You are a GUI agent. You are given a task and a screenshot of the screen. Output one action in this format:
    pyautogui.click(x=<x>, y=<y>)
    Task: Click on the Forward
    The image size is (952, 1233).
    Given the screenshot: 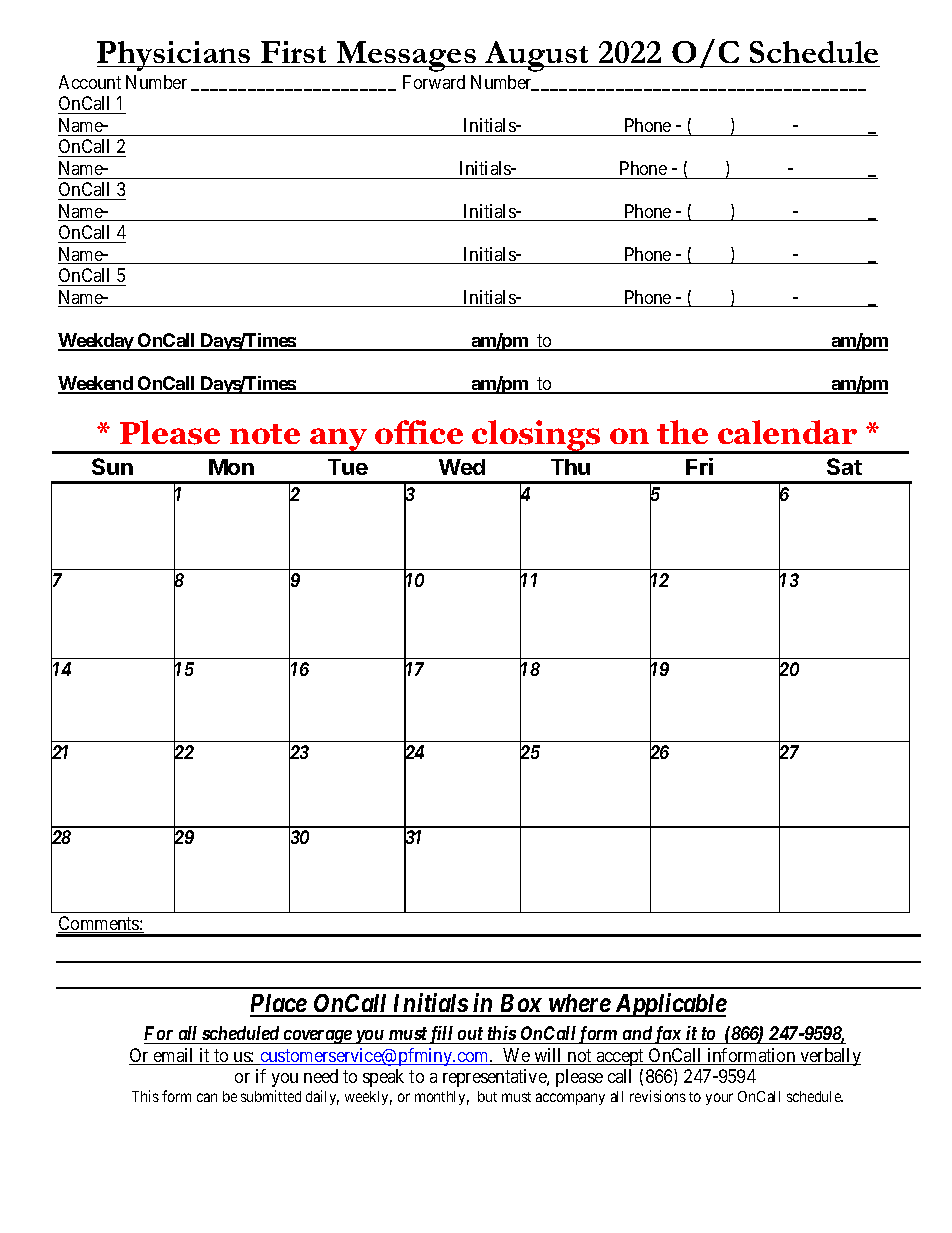 What is the action you would take?
    pyautogui.click(x=434, y=82)
